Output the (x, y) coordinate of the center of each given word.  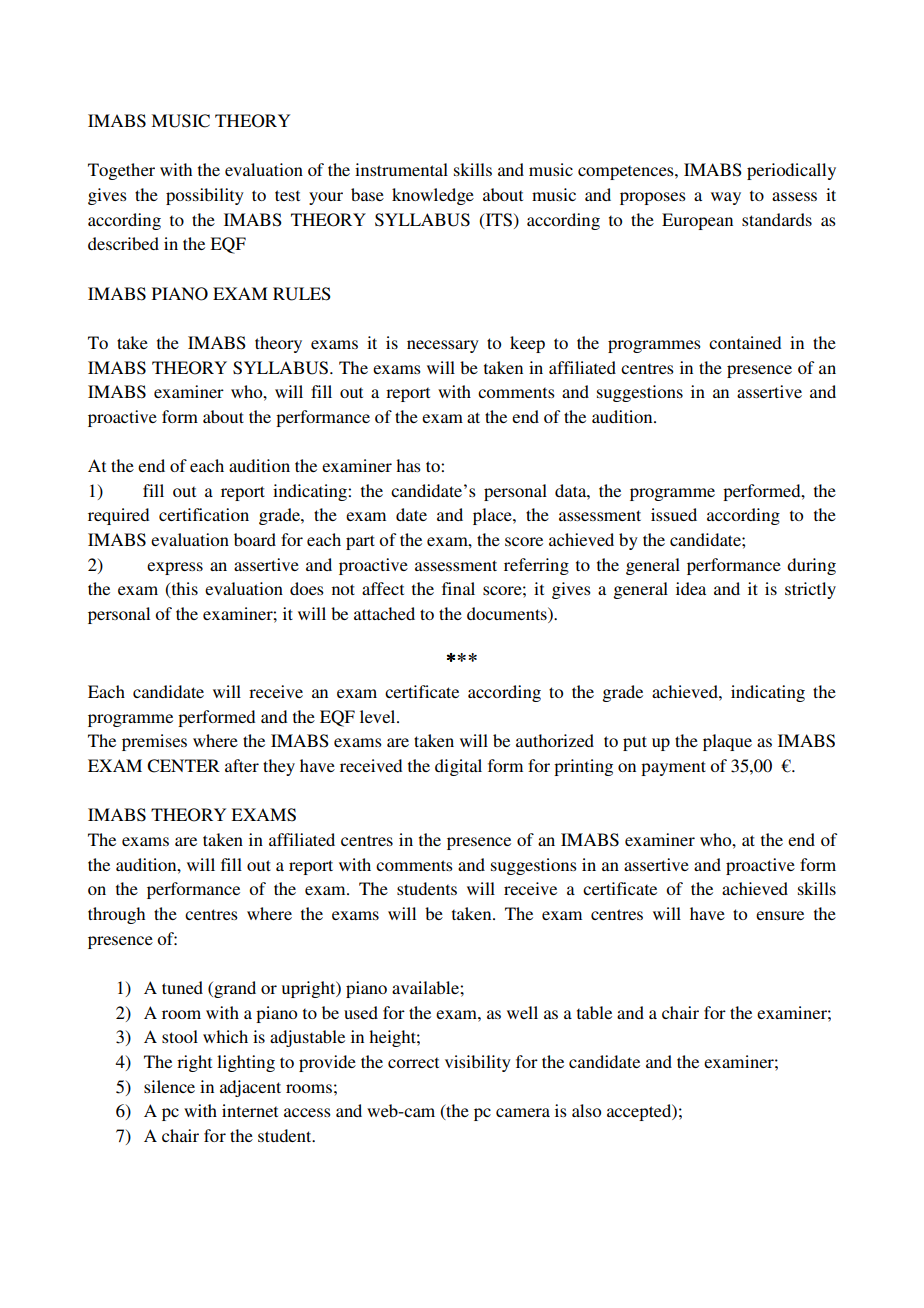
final (458, 588)
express (175, 568)
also (586, 1110)
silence (169, 1086)
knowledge (433, 196)
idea (691, 588)
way (726, 198)
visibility (478, 1063)
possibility (205, 196)
